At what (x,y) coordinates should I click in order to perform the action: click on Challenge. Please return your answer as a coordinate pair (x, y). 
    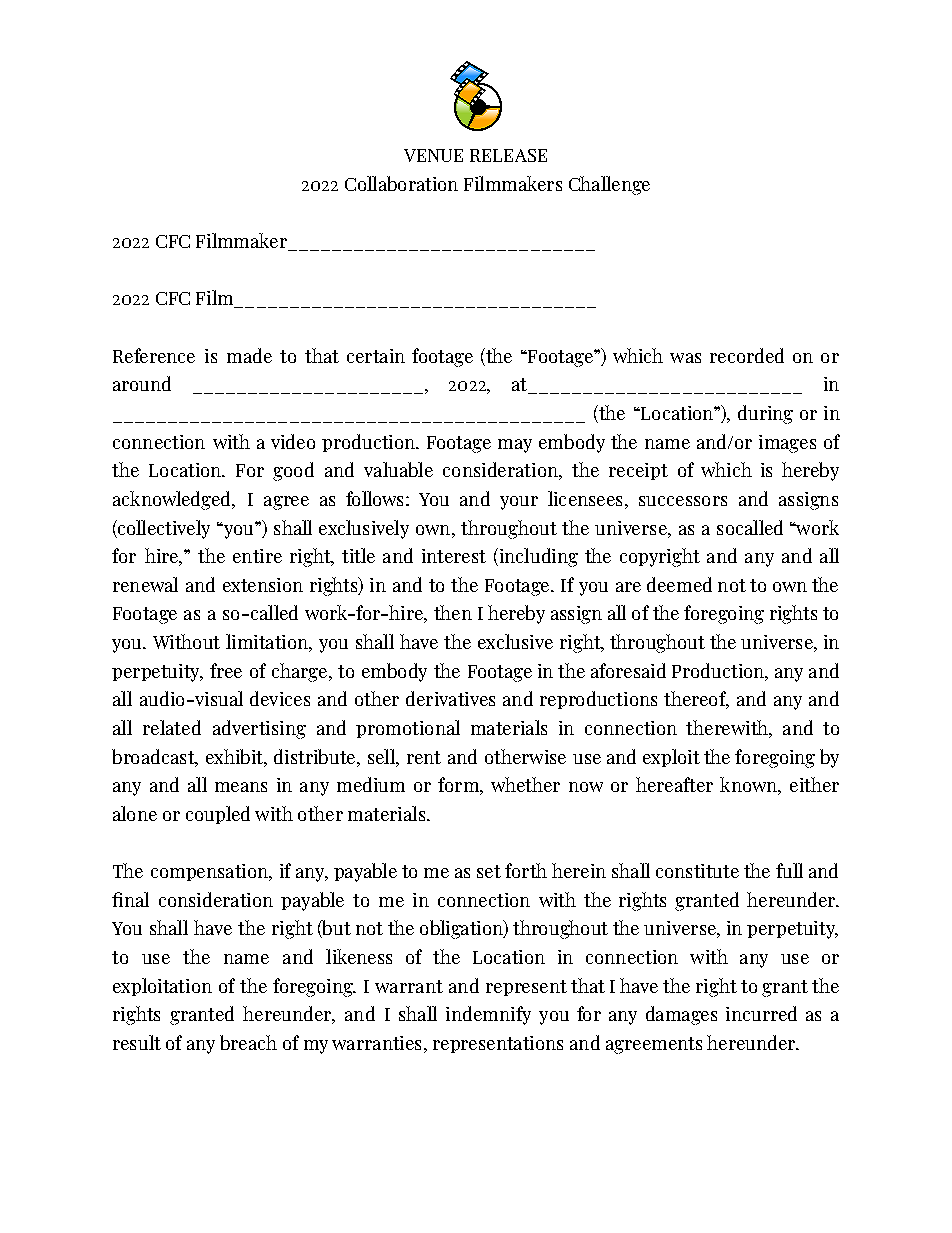
    Looking at the image, I should click on (609, 185).
